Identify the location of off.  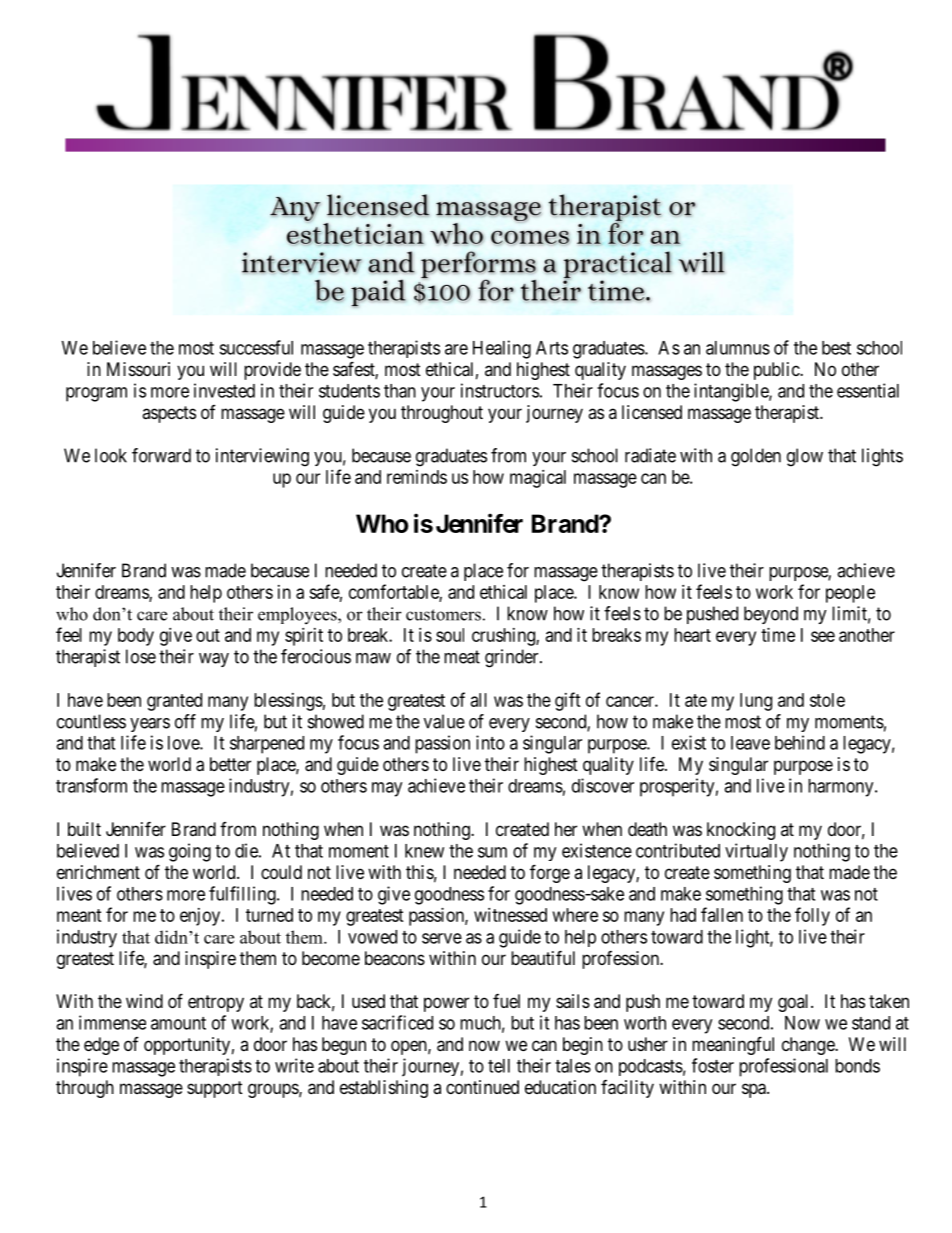
(185, 721).
